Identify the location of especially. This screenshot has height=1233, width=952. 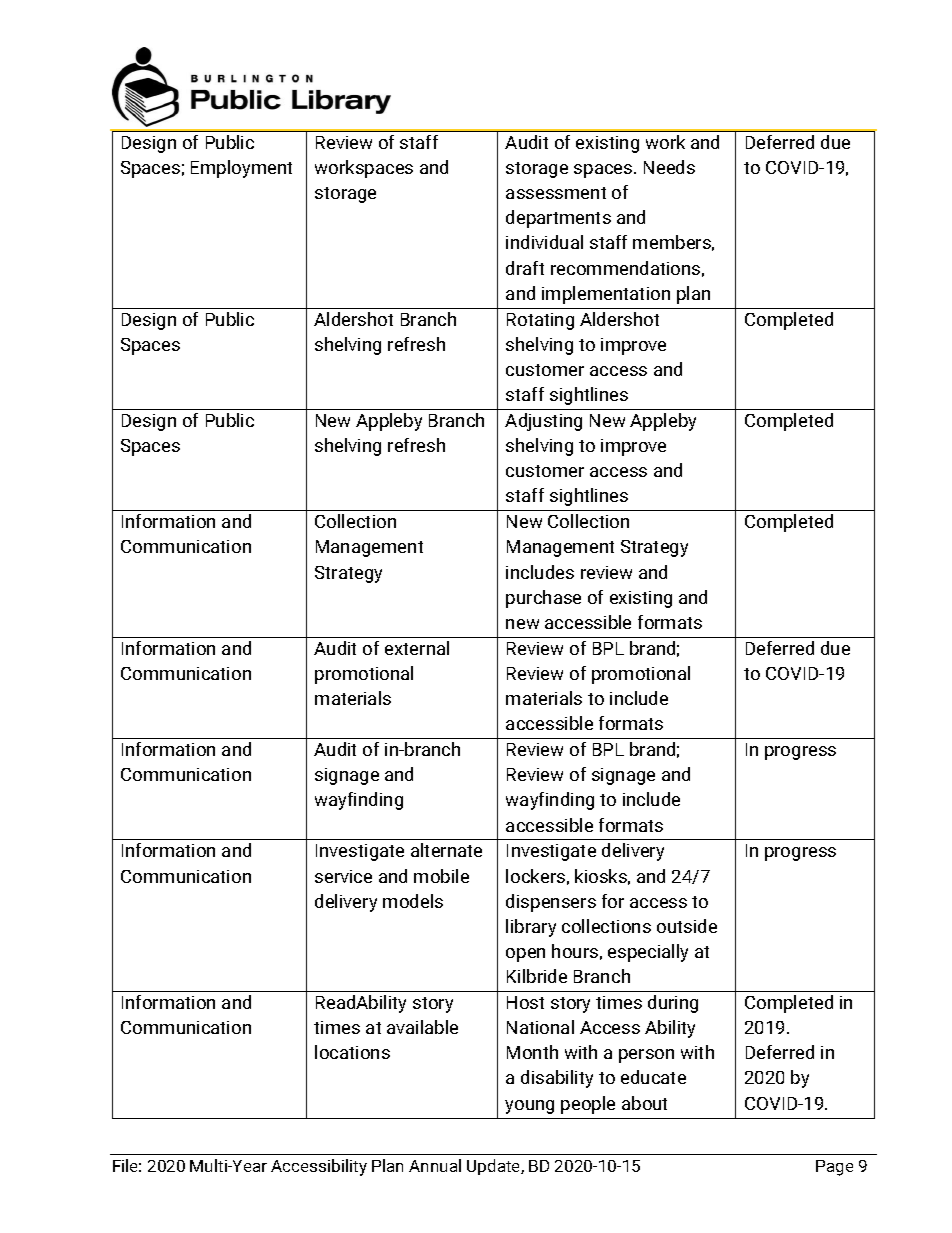
(648, 953).
